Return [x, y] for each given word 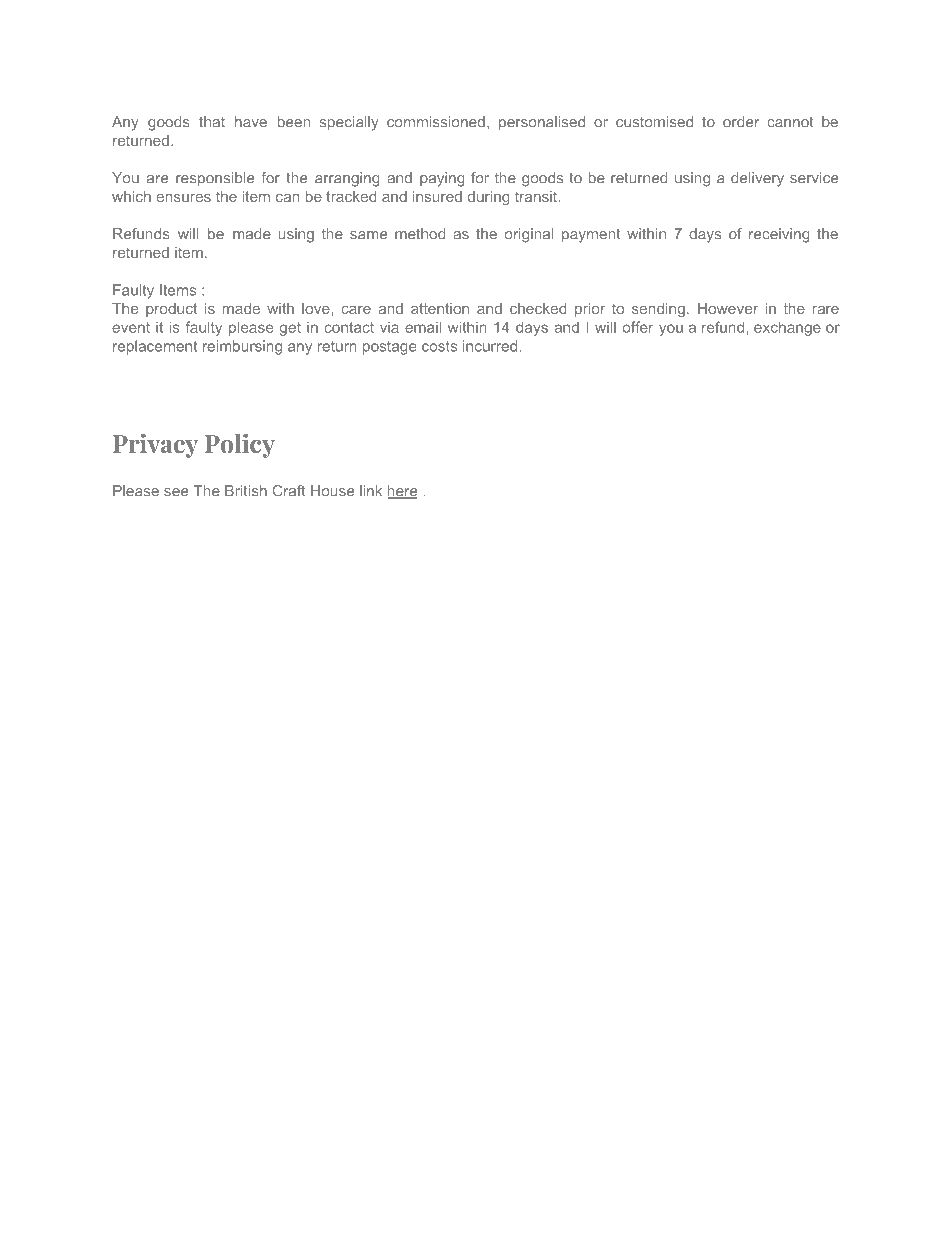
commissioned [436, 122]
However [728, 308]
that [212, 122]
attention [440, 308]
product [171, 310]
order [741, 122]
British [246, 491]
